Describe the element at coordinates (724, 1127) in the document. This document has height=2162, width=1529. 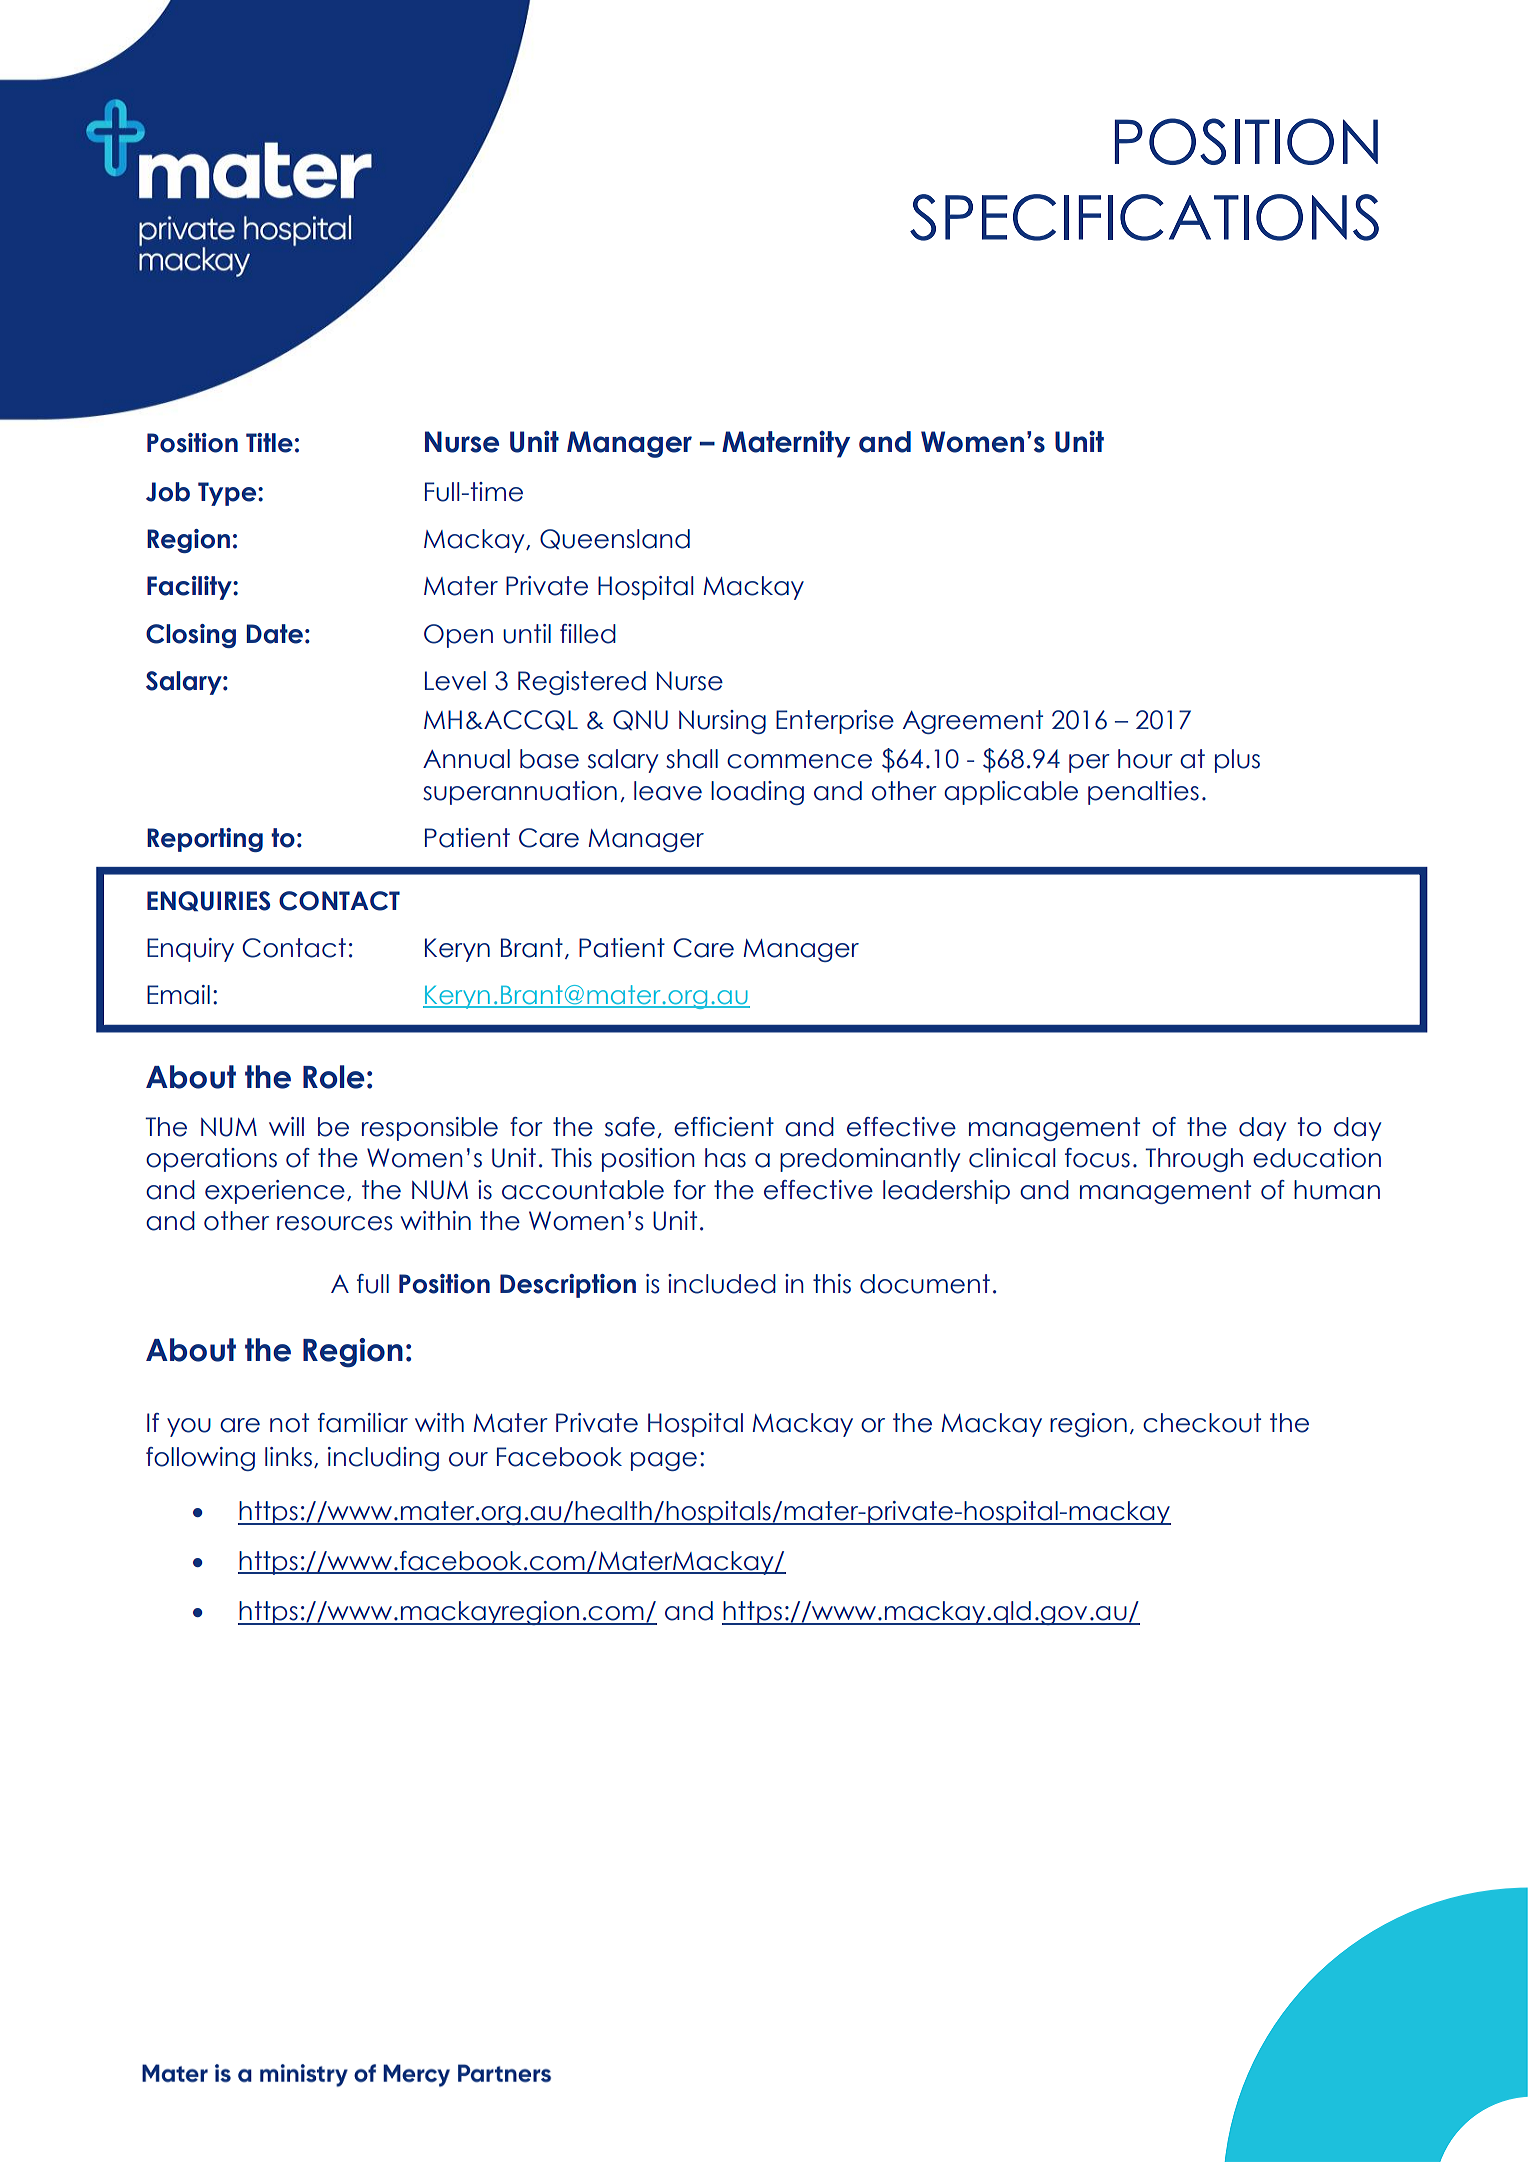
I see `efficient` at that location.
